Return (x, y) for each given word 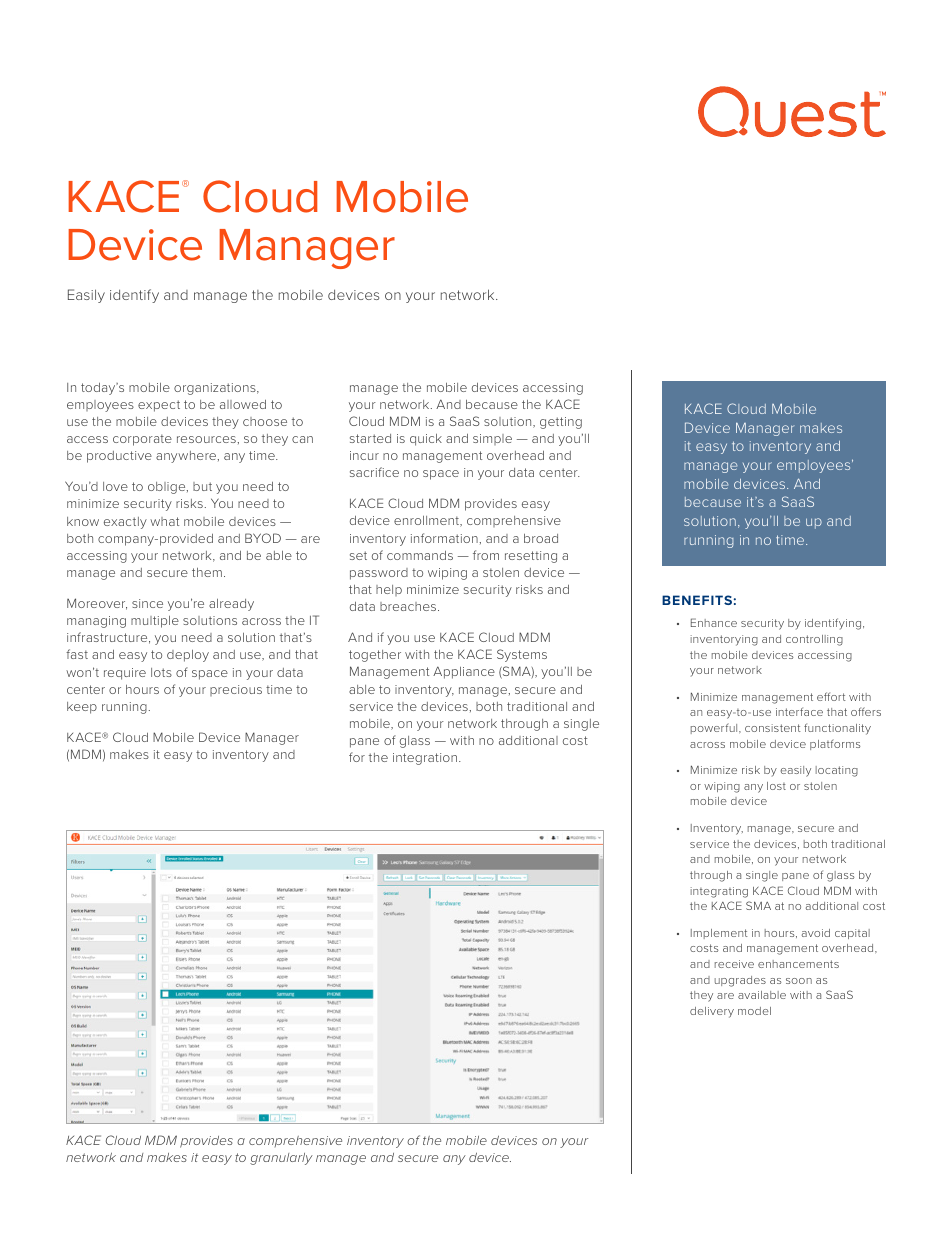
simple (492, 439)
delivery (712, 1012)
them (207, 572)
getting (561, 423)
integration (425, 759)
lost (776, 786)
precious (236, 690)
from (486, 555)
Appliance (464, 672)
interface (799, 711)
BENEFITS (697, 600)
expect (159, 406)
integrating (719, 892)
